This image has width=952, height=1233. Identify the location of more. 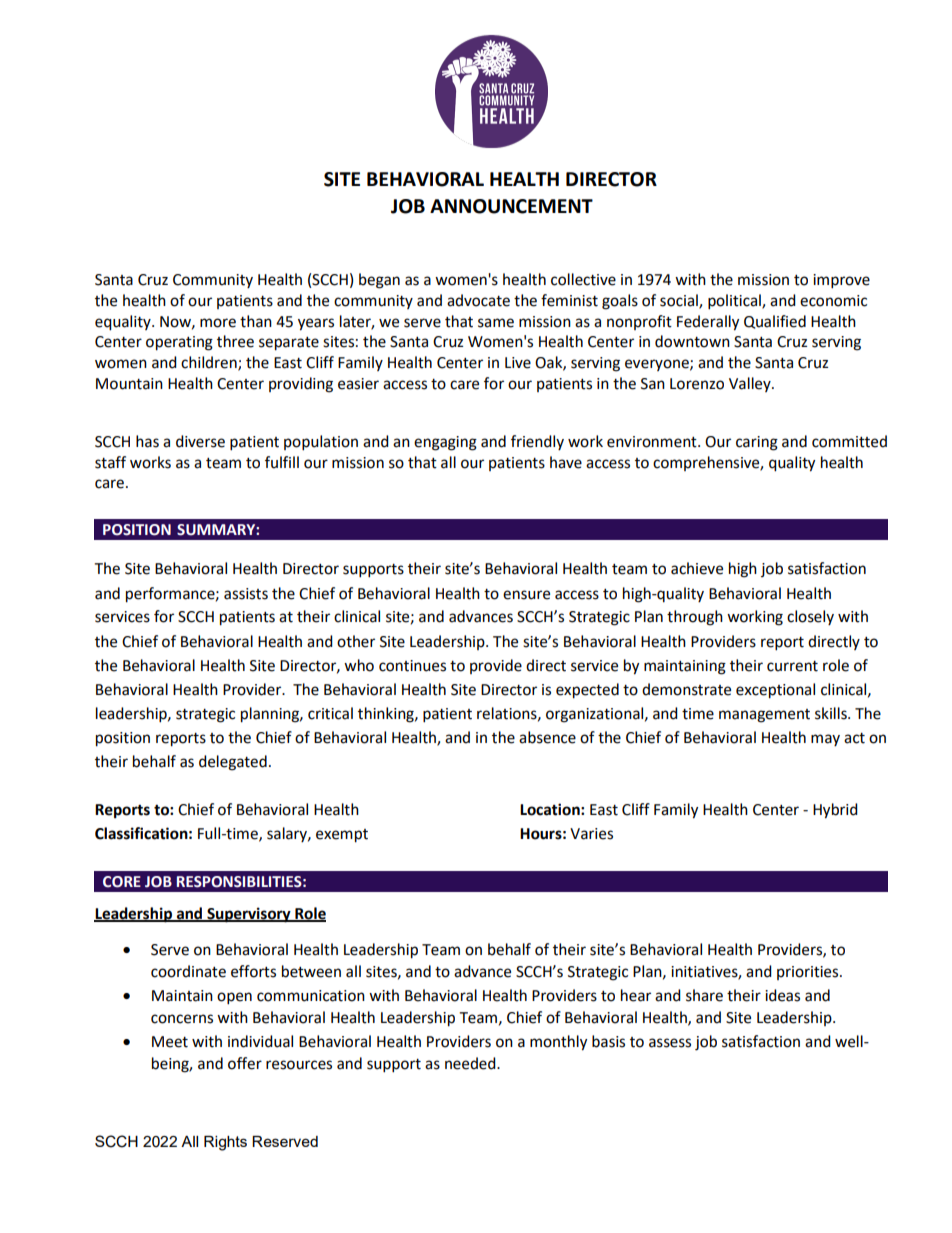
(218, 323).
